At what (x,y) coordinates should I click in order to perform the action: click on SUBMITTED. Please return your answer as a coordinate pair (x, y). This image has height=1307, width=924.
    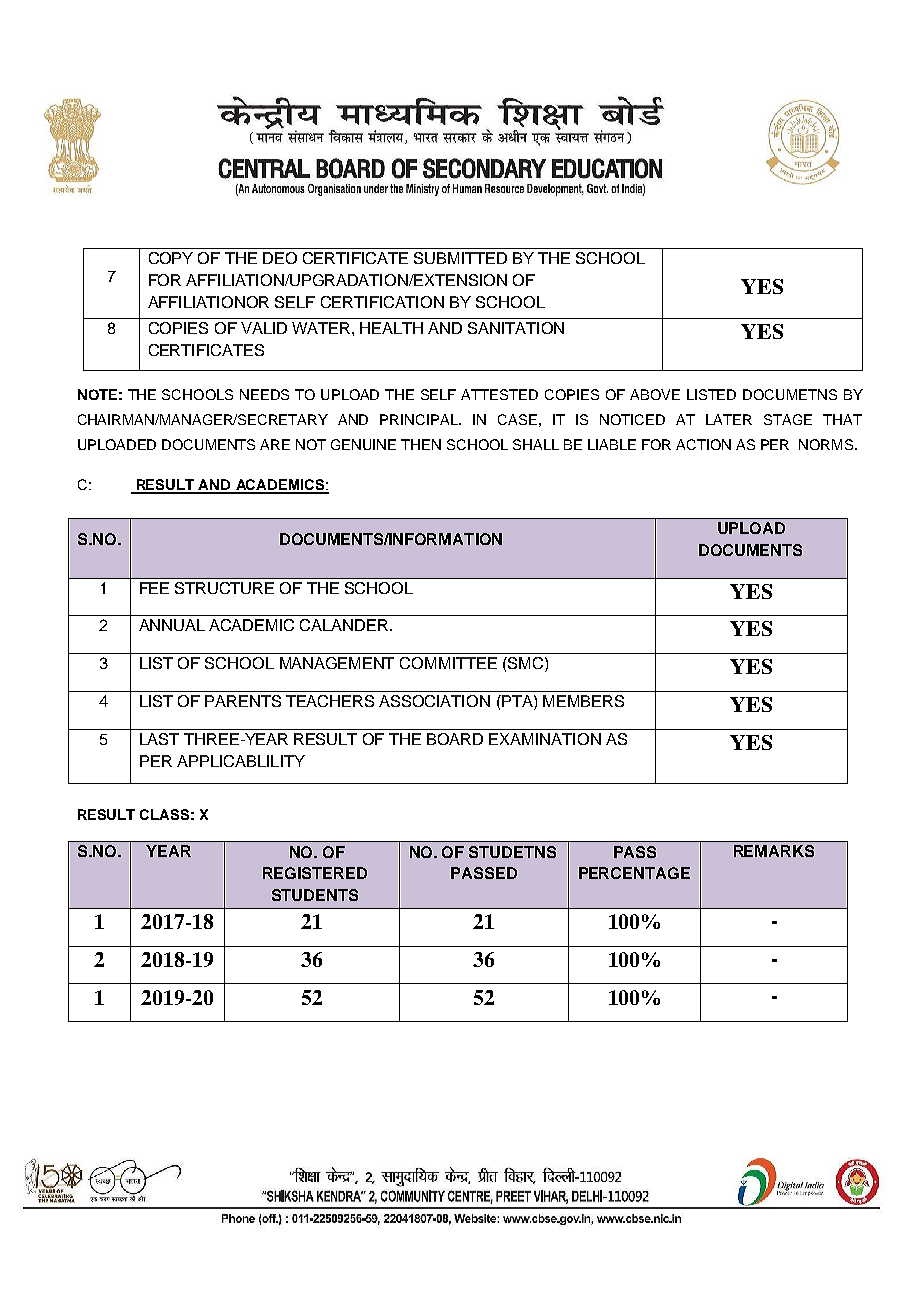
    Looking at the image, I should click on (460, 258).
